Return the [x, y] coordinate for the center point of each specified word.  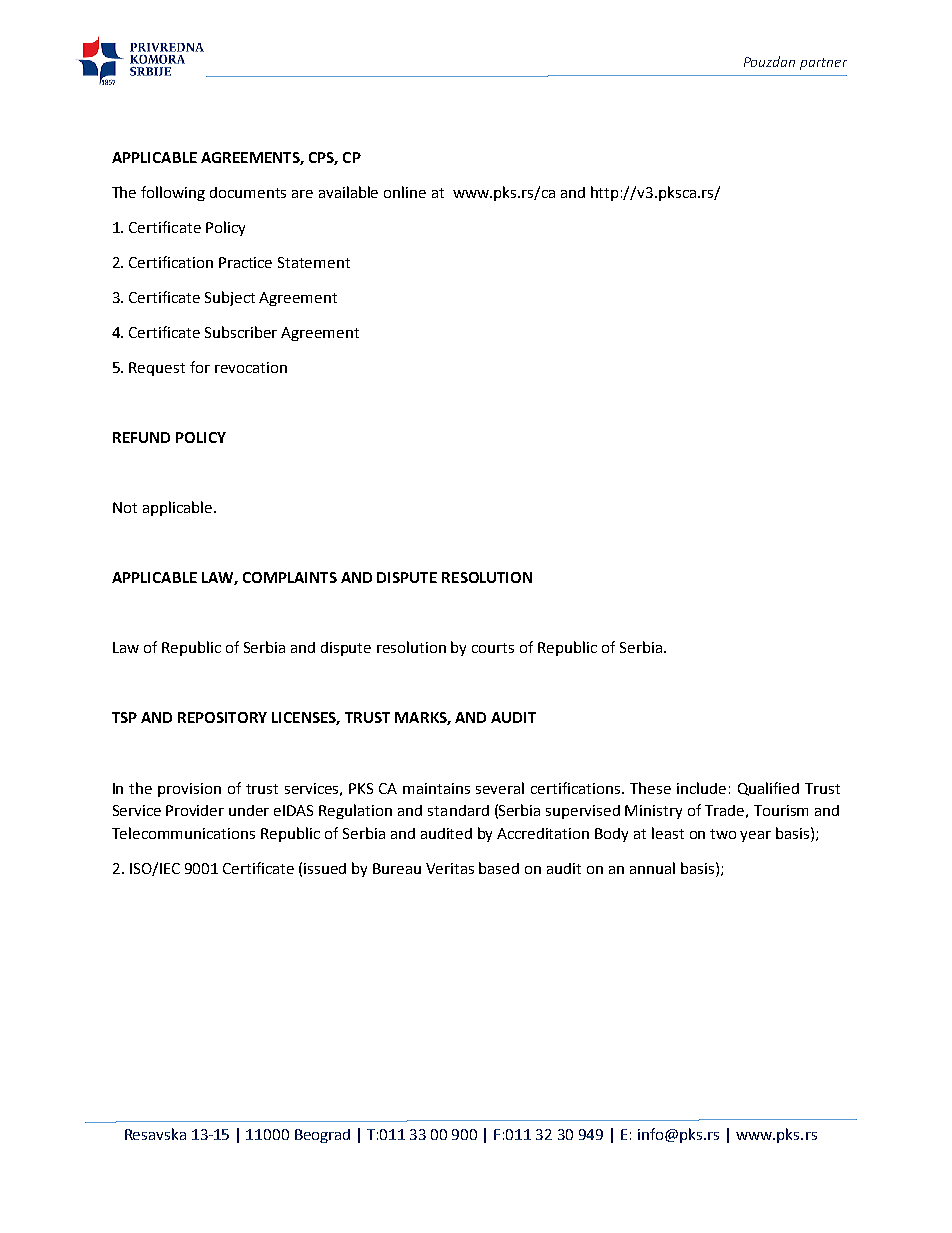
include [701, 788]
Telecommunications [183, 833]
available [348, 192]
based [499, 868]
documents [248, 192]
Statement [314, 262]
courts [493, 648]
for [200, 367]
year [755, 836]
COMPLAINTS [290, 577]
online [405, 192]
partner [823, 64]
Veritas [450, 868]
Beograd [322, 1136]
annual [652, 868]
